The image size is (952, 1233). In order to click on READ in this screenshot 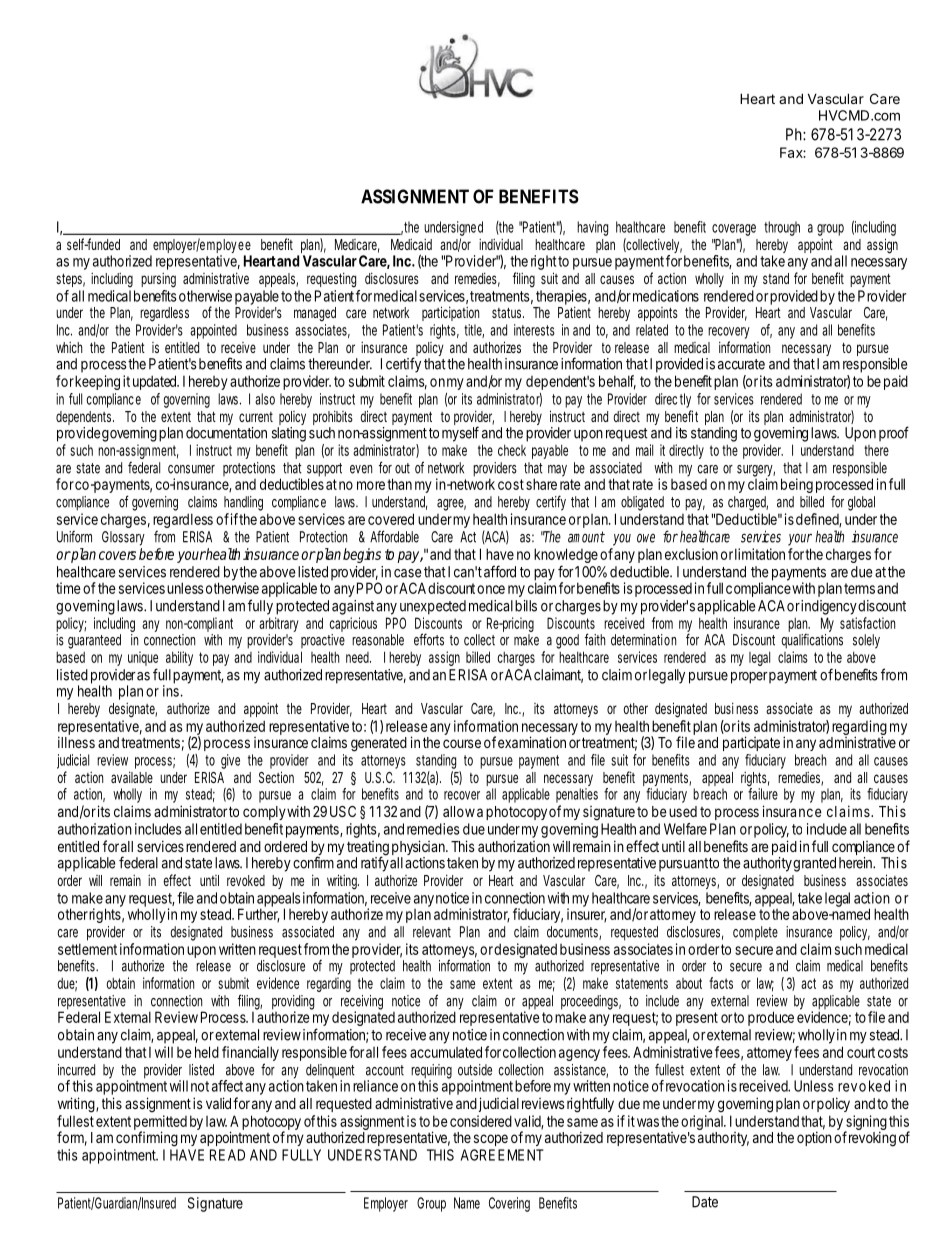, I will do `click(227, 1155)`.
